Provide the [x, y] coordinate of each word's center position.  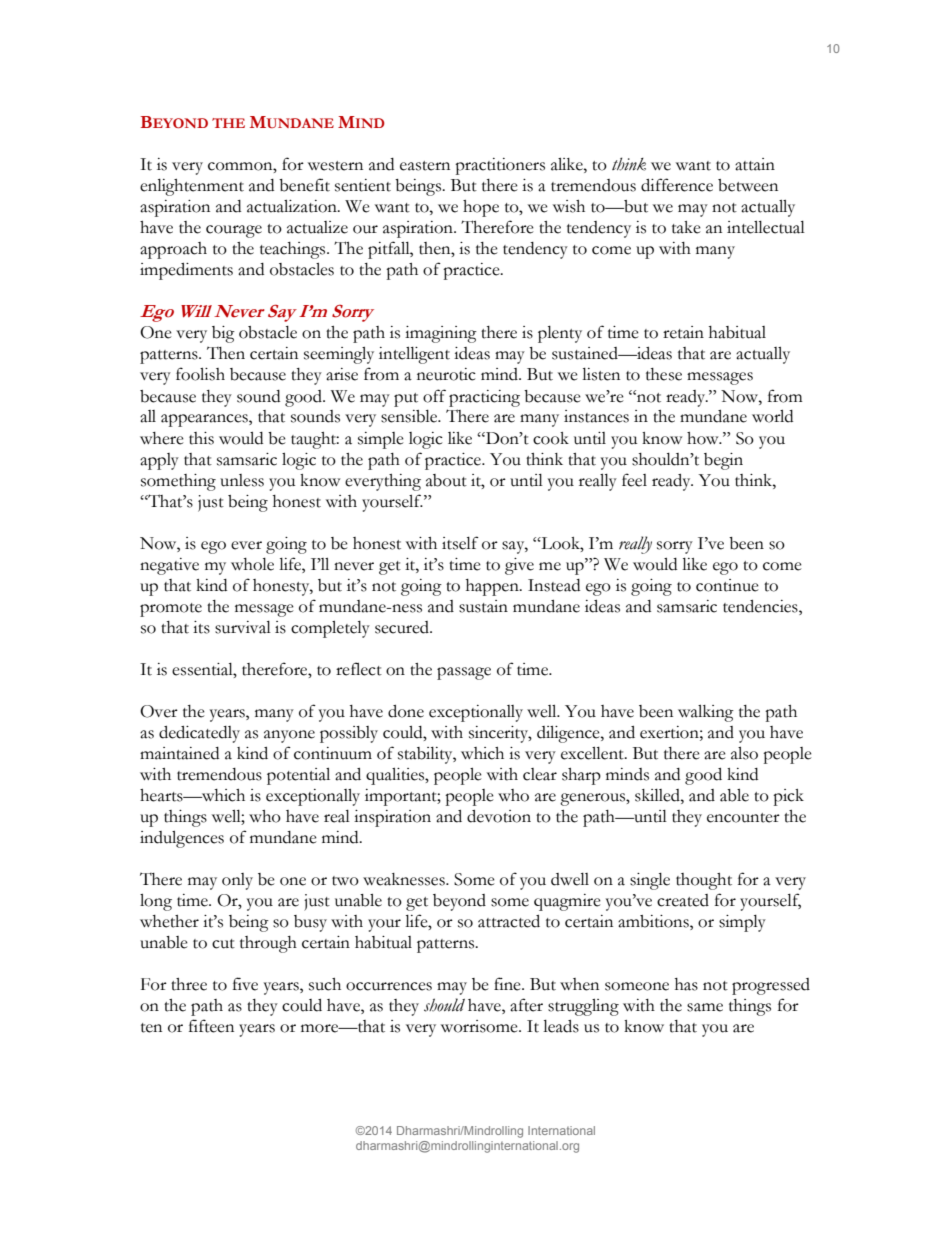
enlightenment [192, 187]
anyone [289, 736]
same [705, 1007]
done [406, 711]
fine [508, 984]
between [748, 185]
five [245, 984]
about [446, 480]
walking [706, 713]
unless [242, 480]
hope [481, 208]
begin [723, 461]
